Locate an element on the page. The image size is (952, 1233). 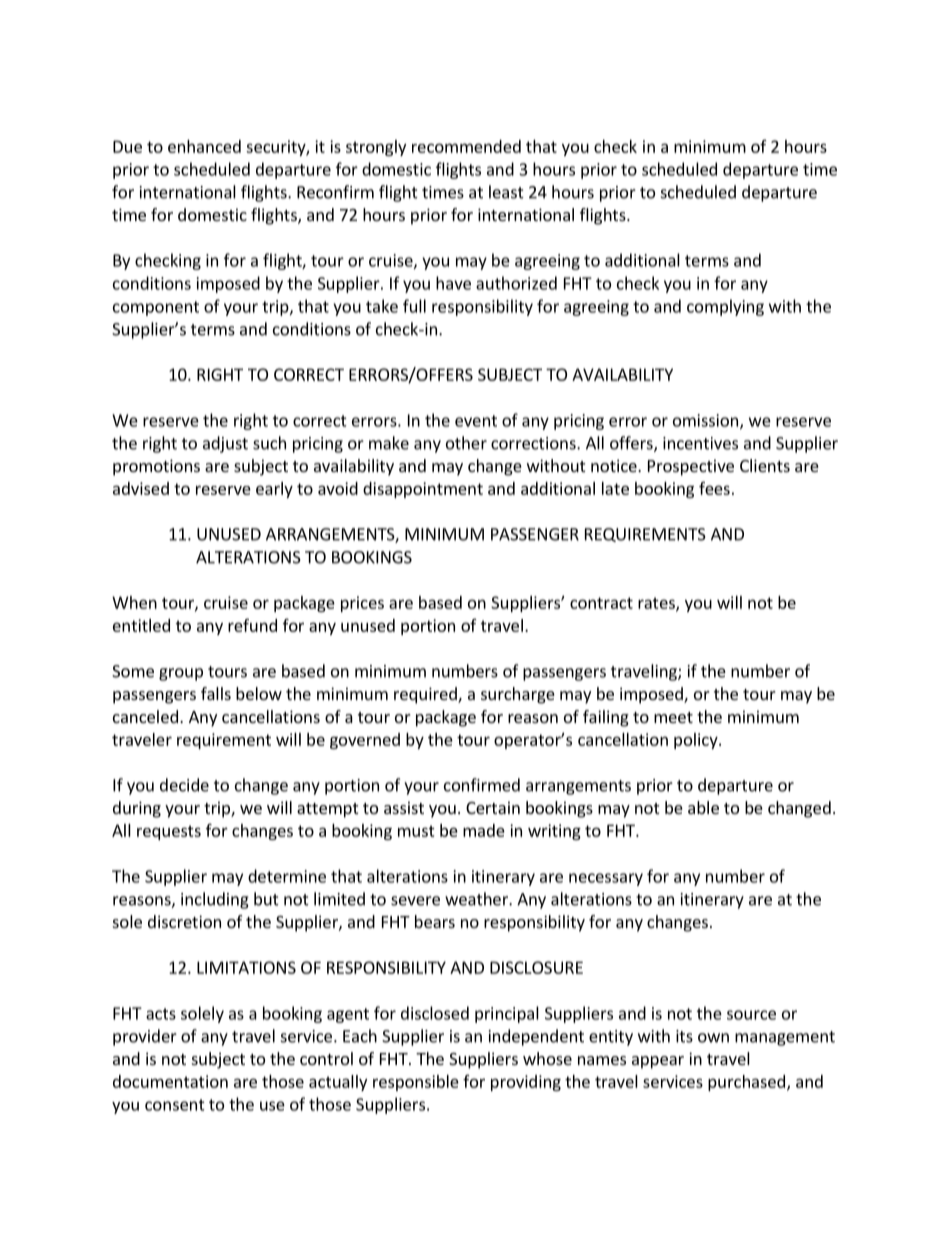
requests is located at coordinates (169, 832).
